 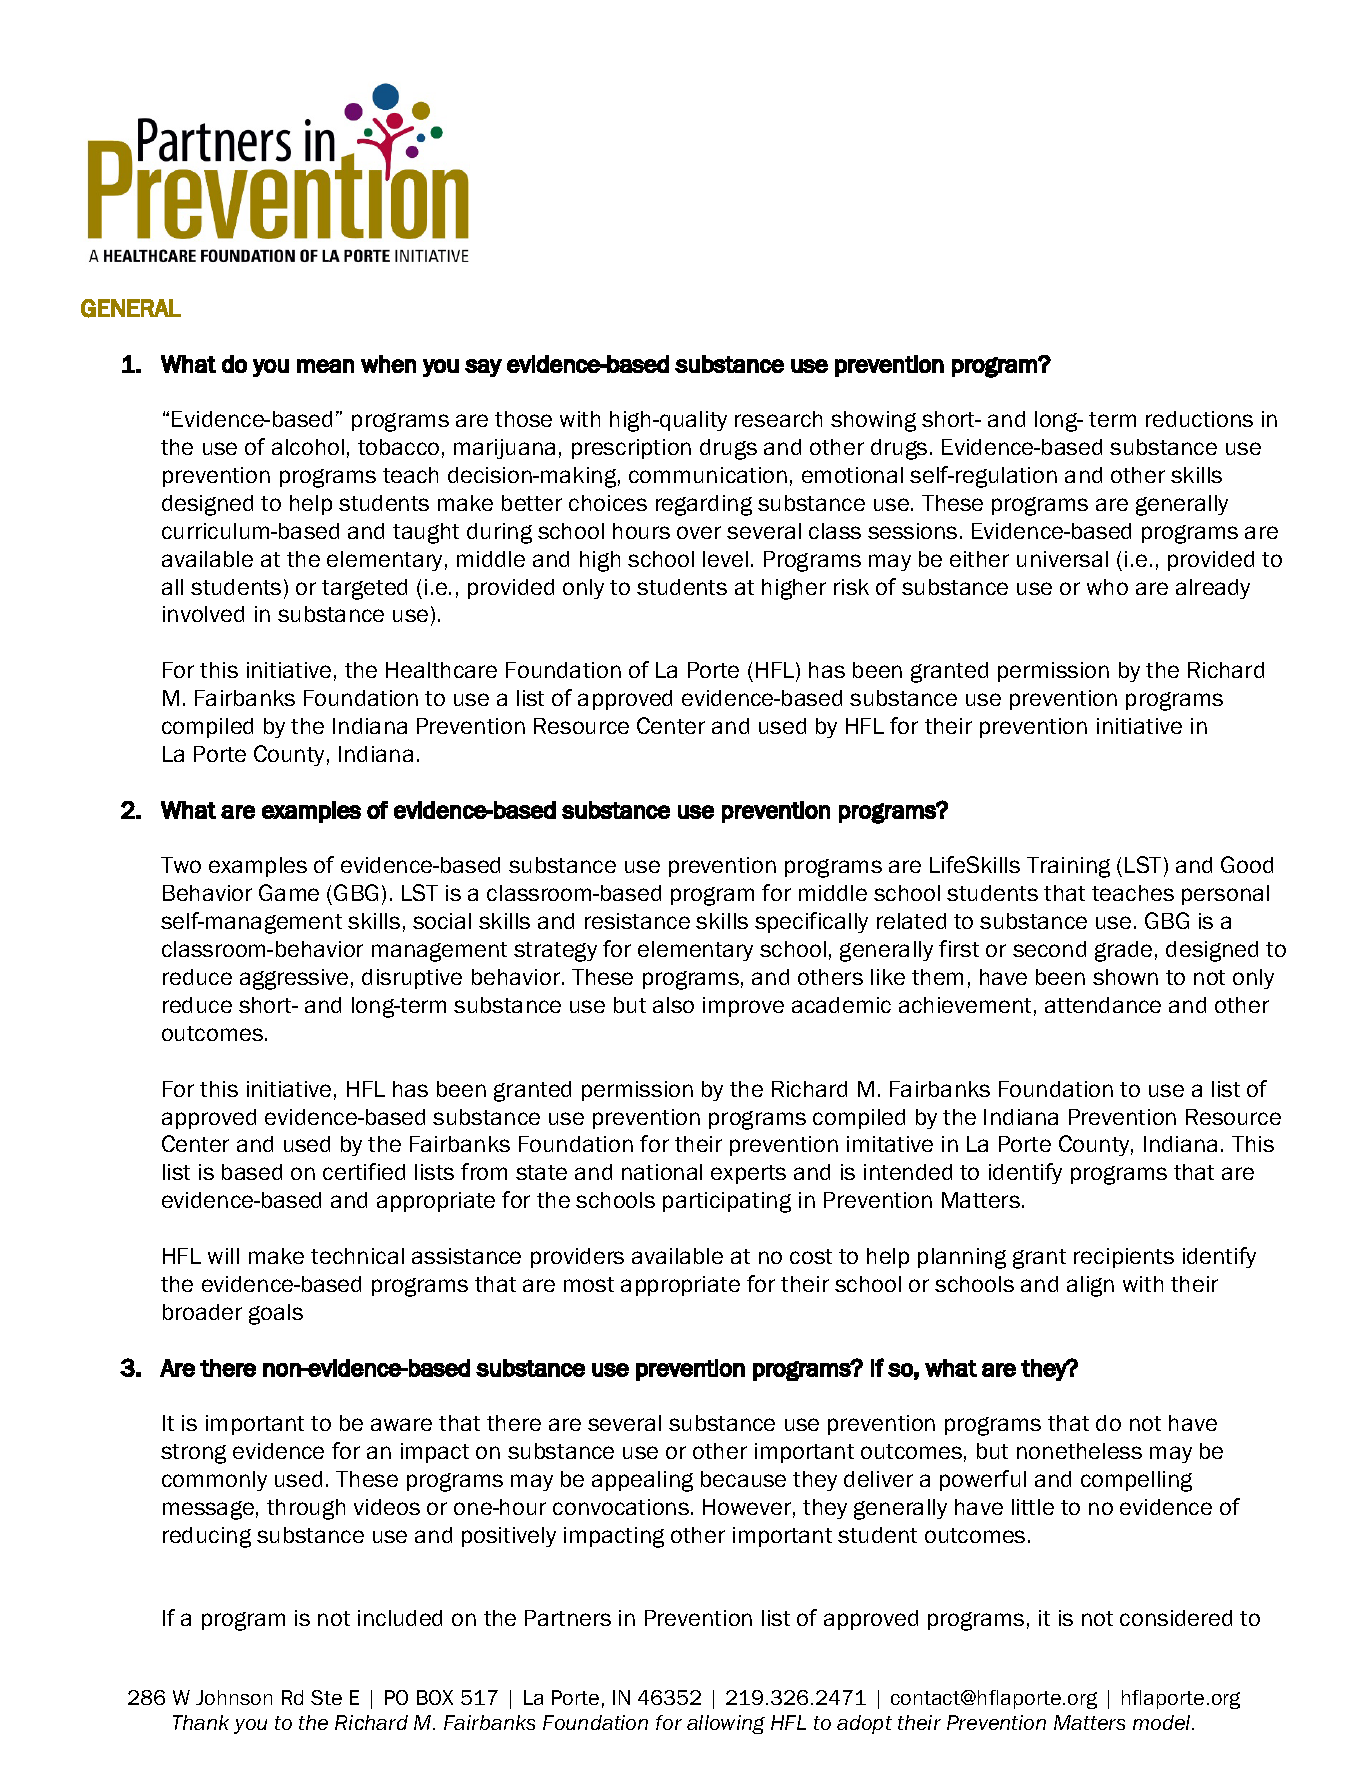 What do you see at coordinates (325, 366) in the screenshot?
I see `mean` at bounding box center [325, 366].
